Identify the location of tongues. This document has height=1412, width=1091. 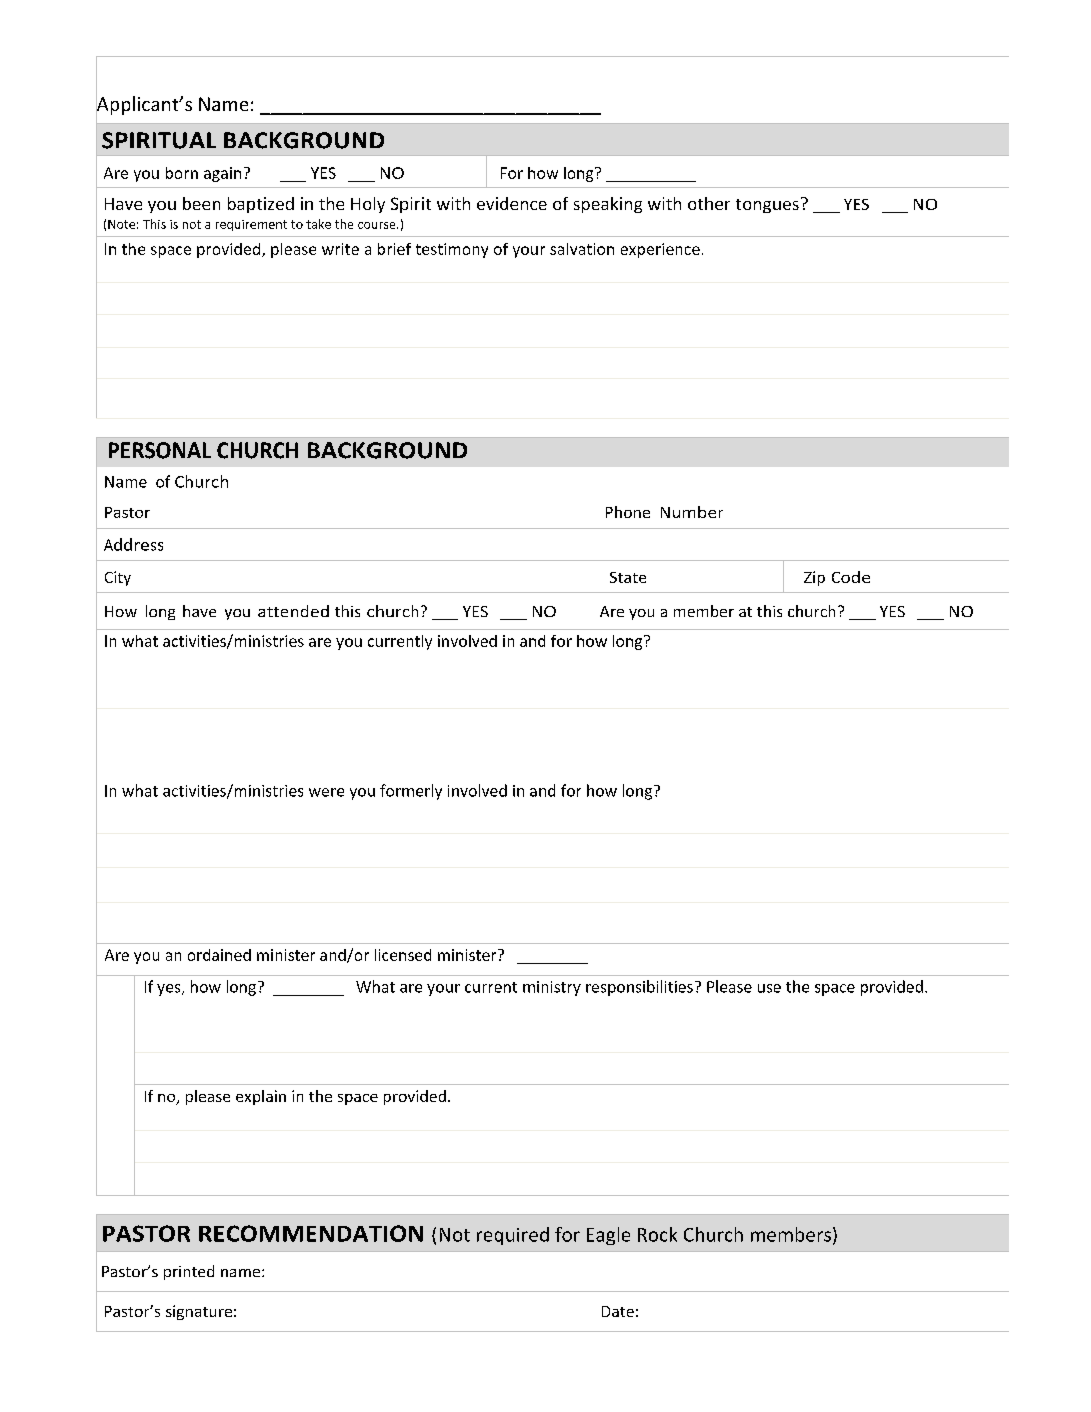
(767, 206).
